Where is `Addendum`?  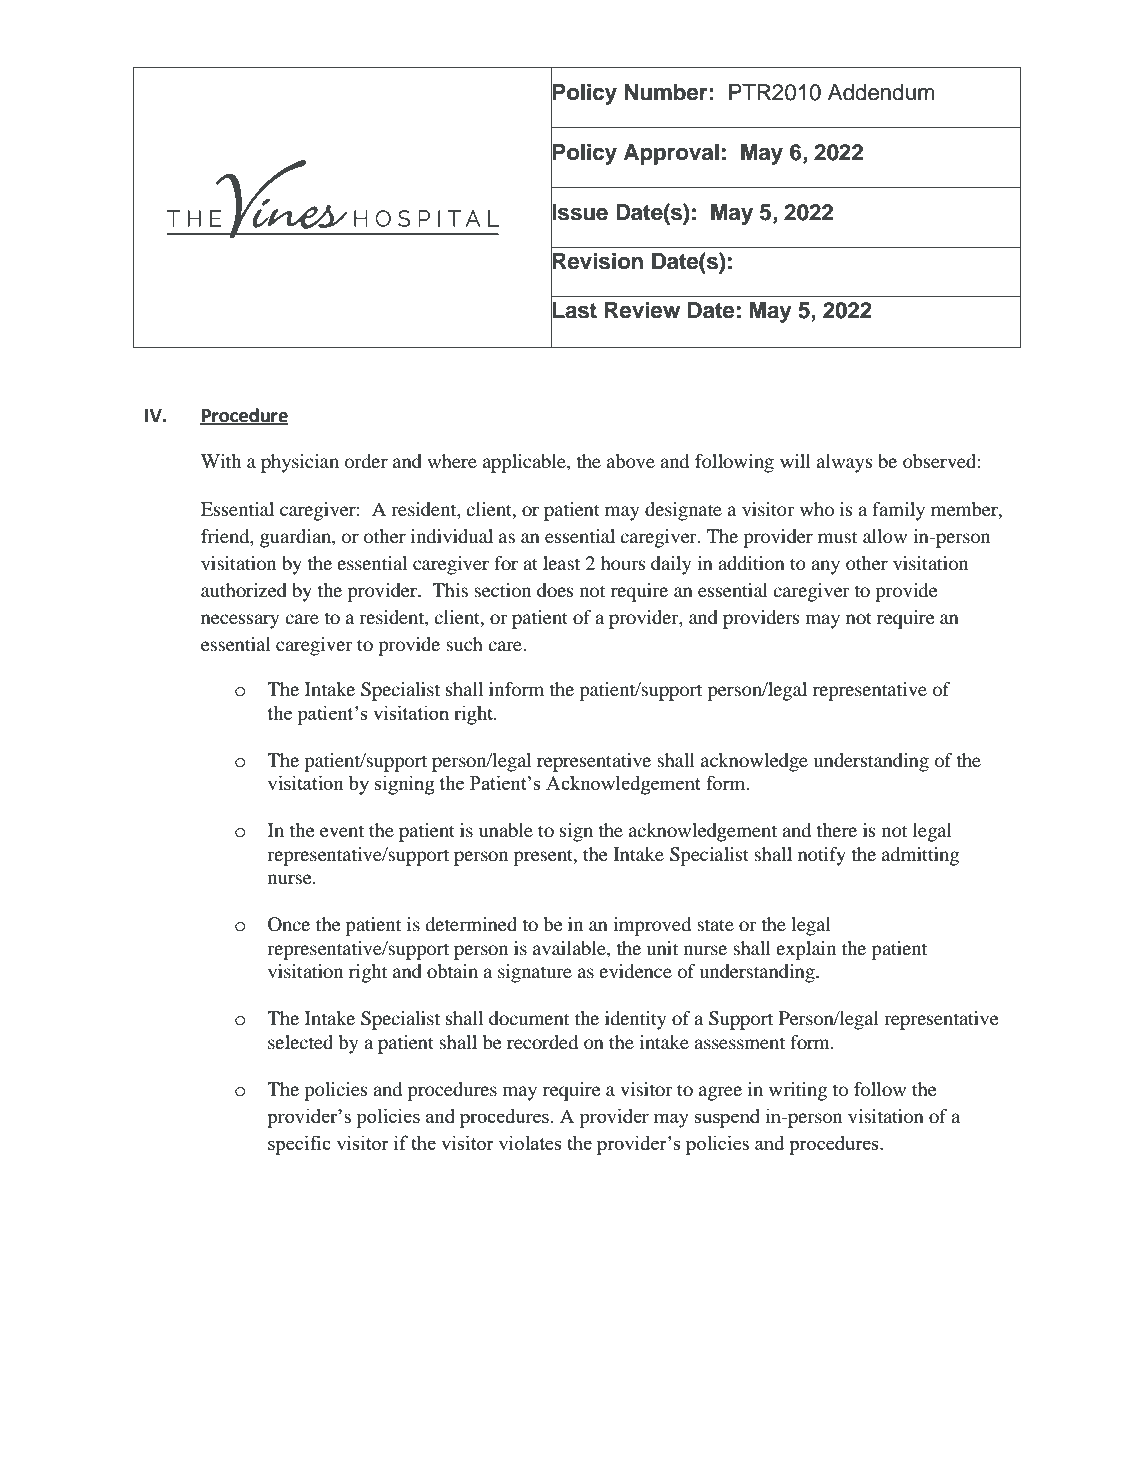
Addendum is located at coordinates (881, 92).
